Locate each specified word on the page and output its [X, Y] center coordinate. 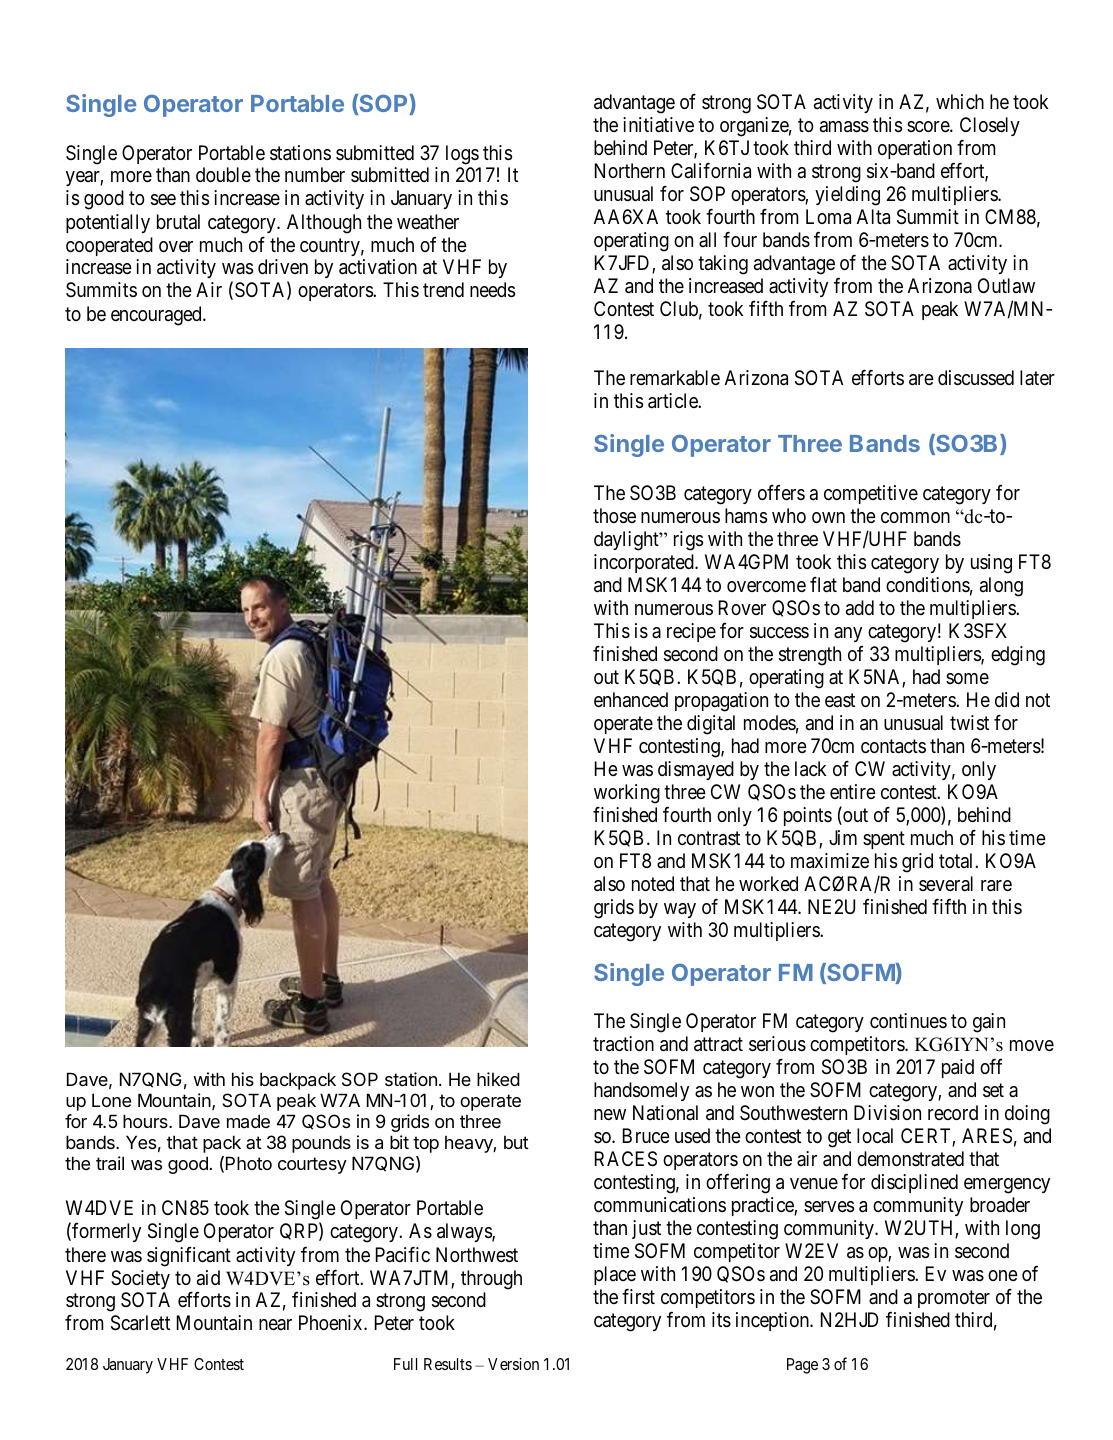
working [627, 794]
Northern [630, 170]
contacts [893, 746]
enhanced [631, 699]
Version [513, 1364]
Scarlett [140, 1323]
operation [915, 149]
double [223, 175]
